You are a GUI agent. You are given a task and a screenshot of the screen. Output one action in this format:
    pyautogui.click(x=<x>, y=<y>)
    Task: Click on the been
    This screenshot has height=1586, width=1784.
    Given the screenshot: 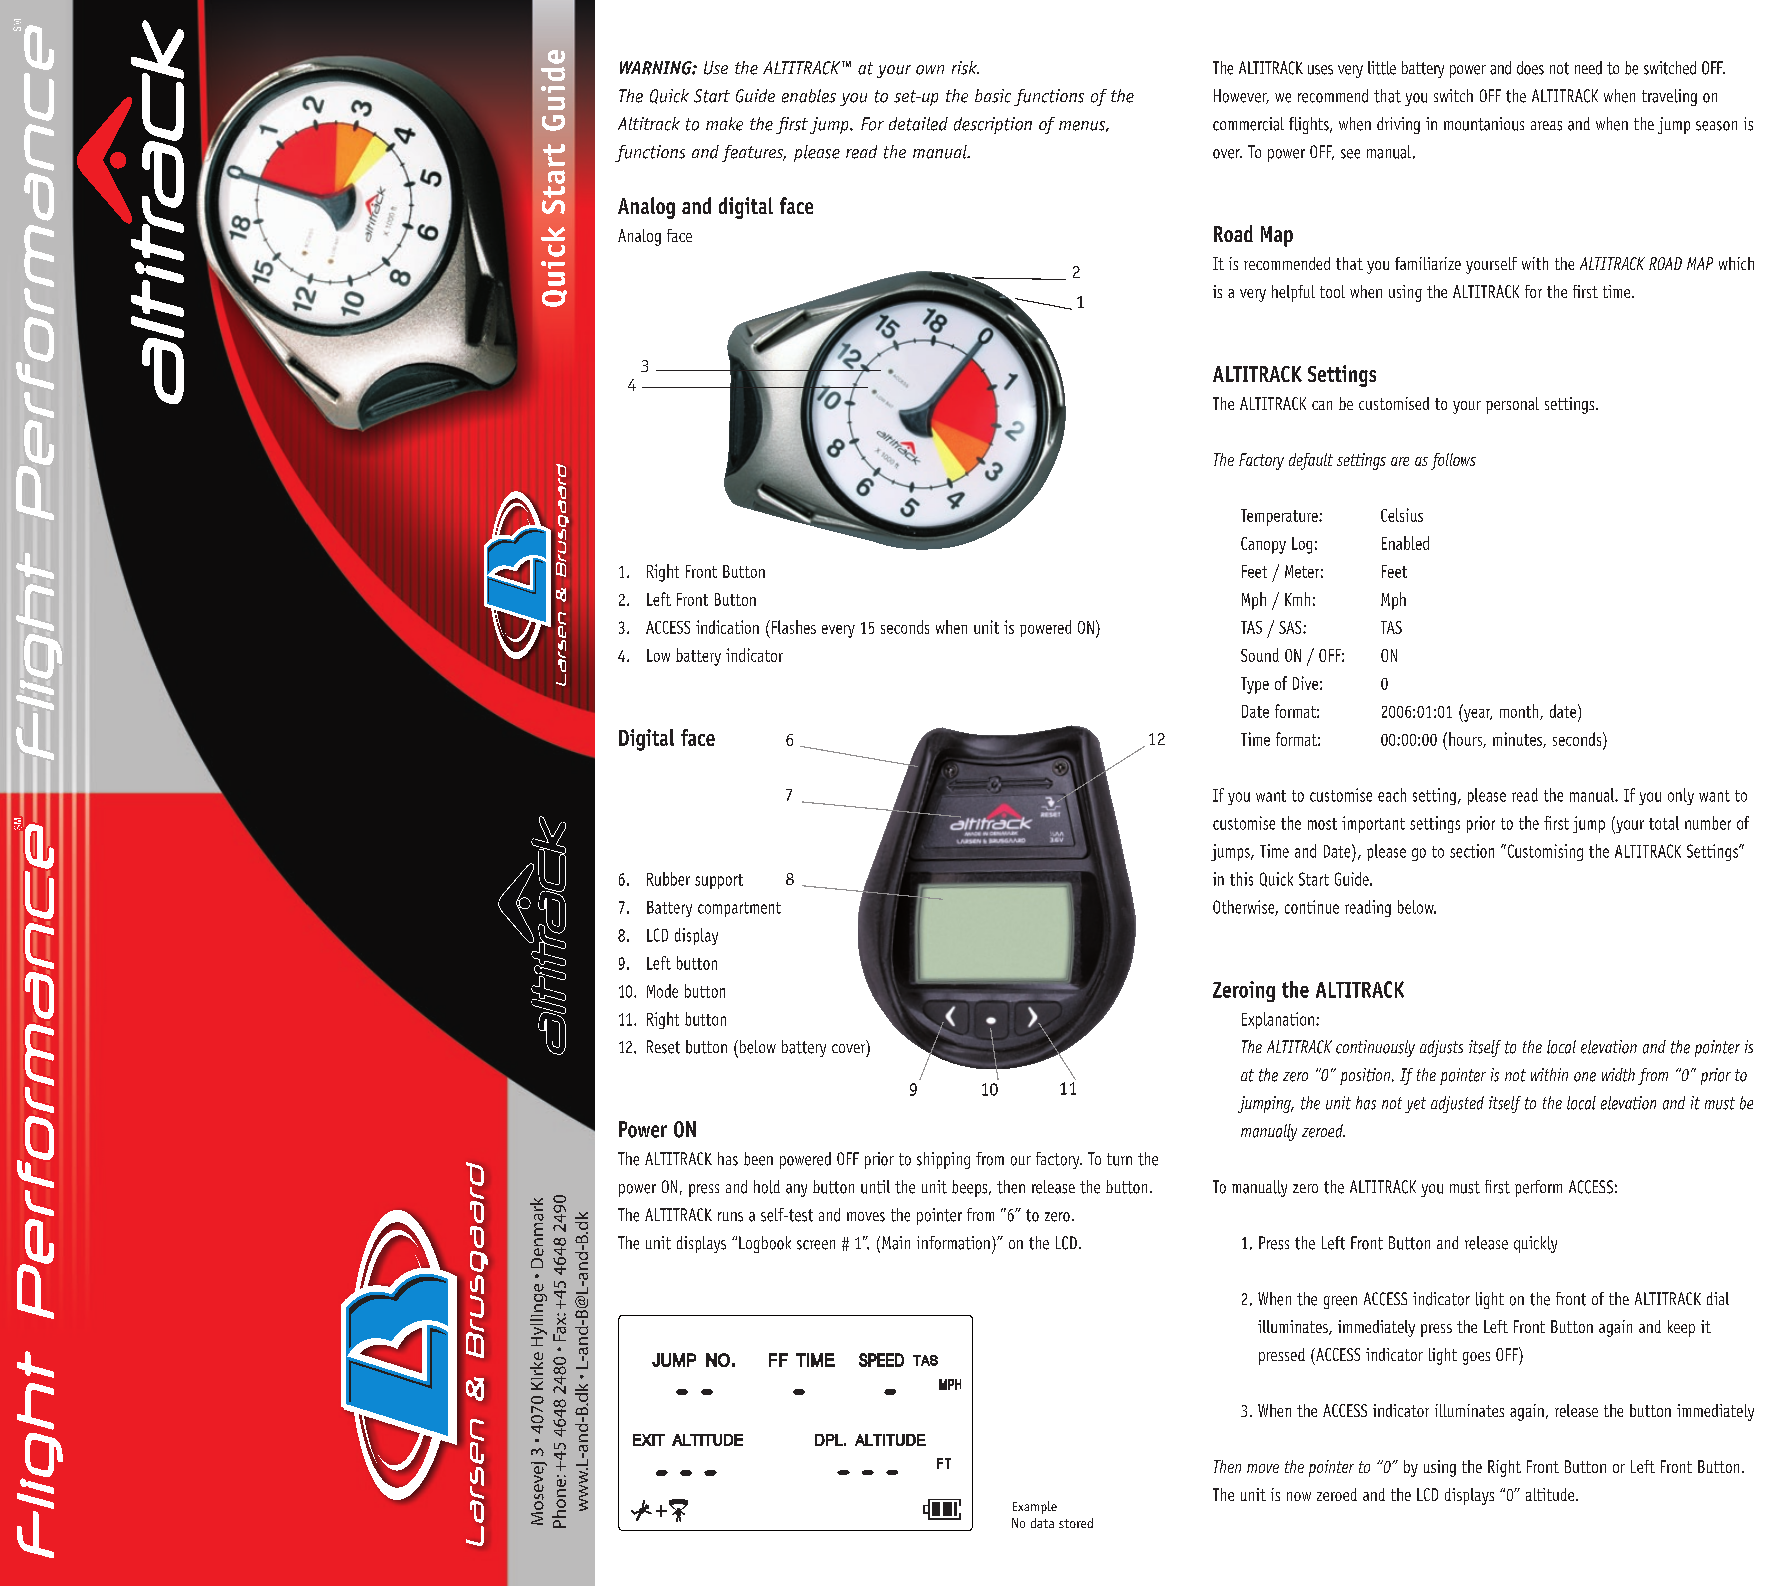 What is the action you would take?
    pyautogui.click(x=758, y=1159)
